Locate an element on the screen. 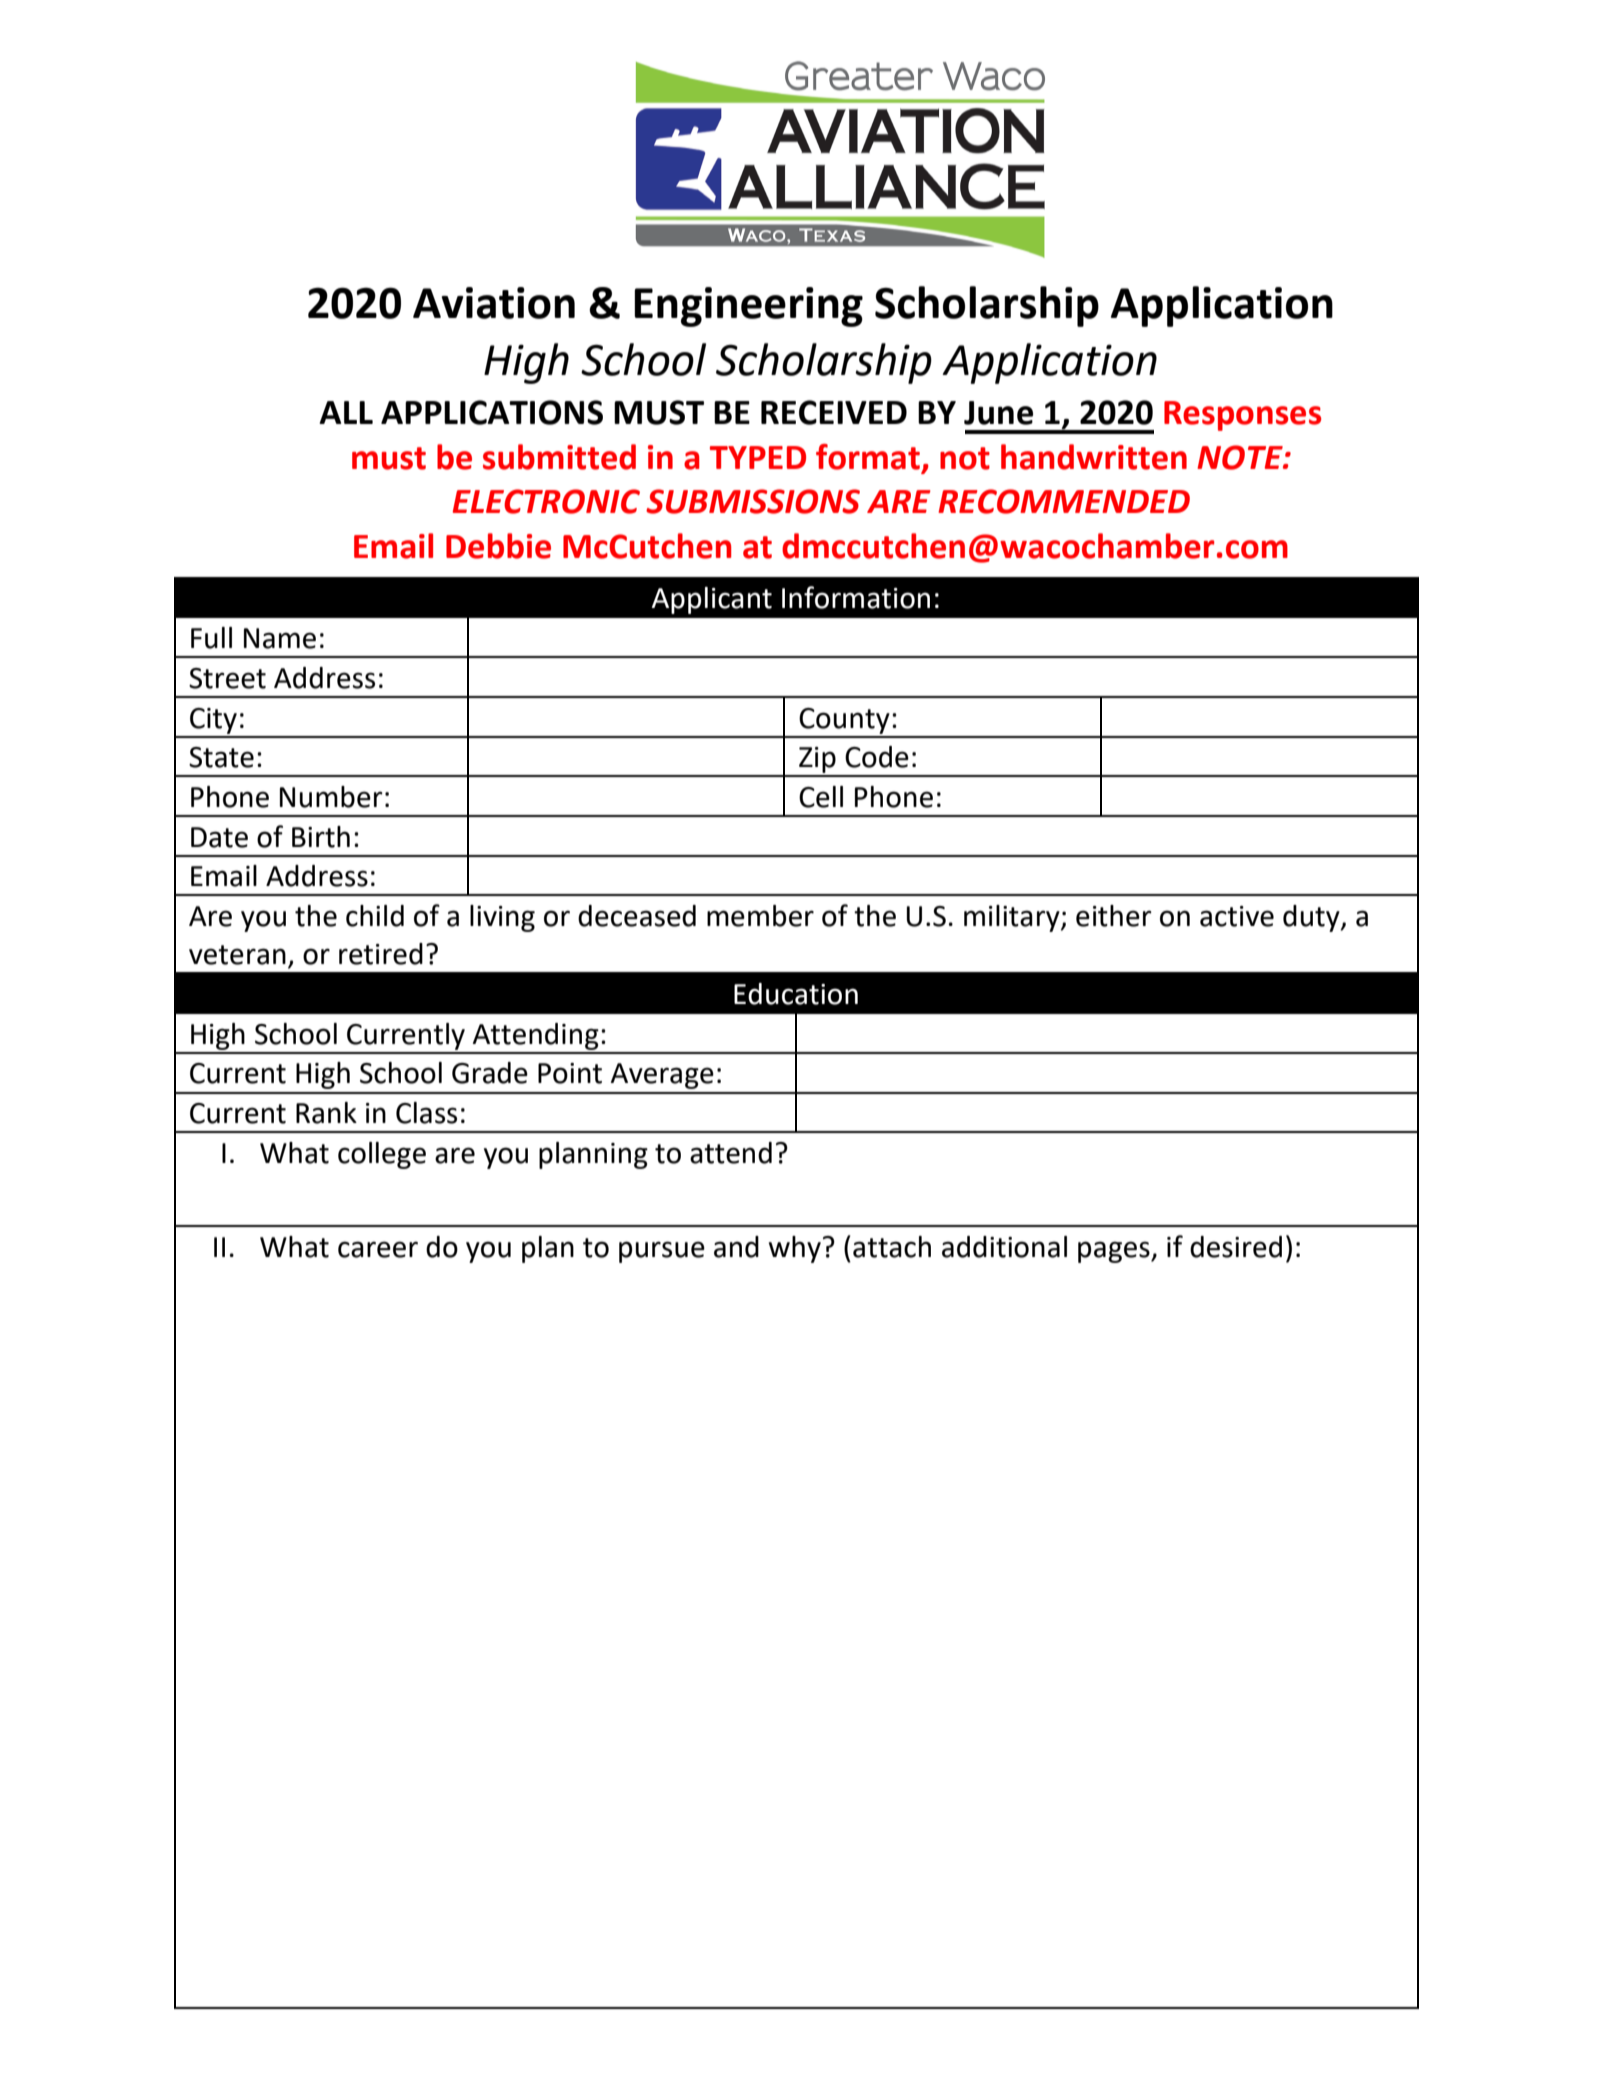 This screenshot has height=2075, width=1604. Engineering is located at coordinates (748, 307).
